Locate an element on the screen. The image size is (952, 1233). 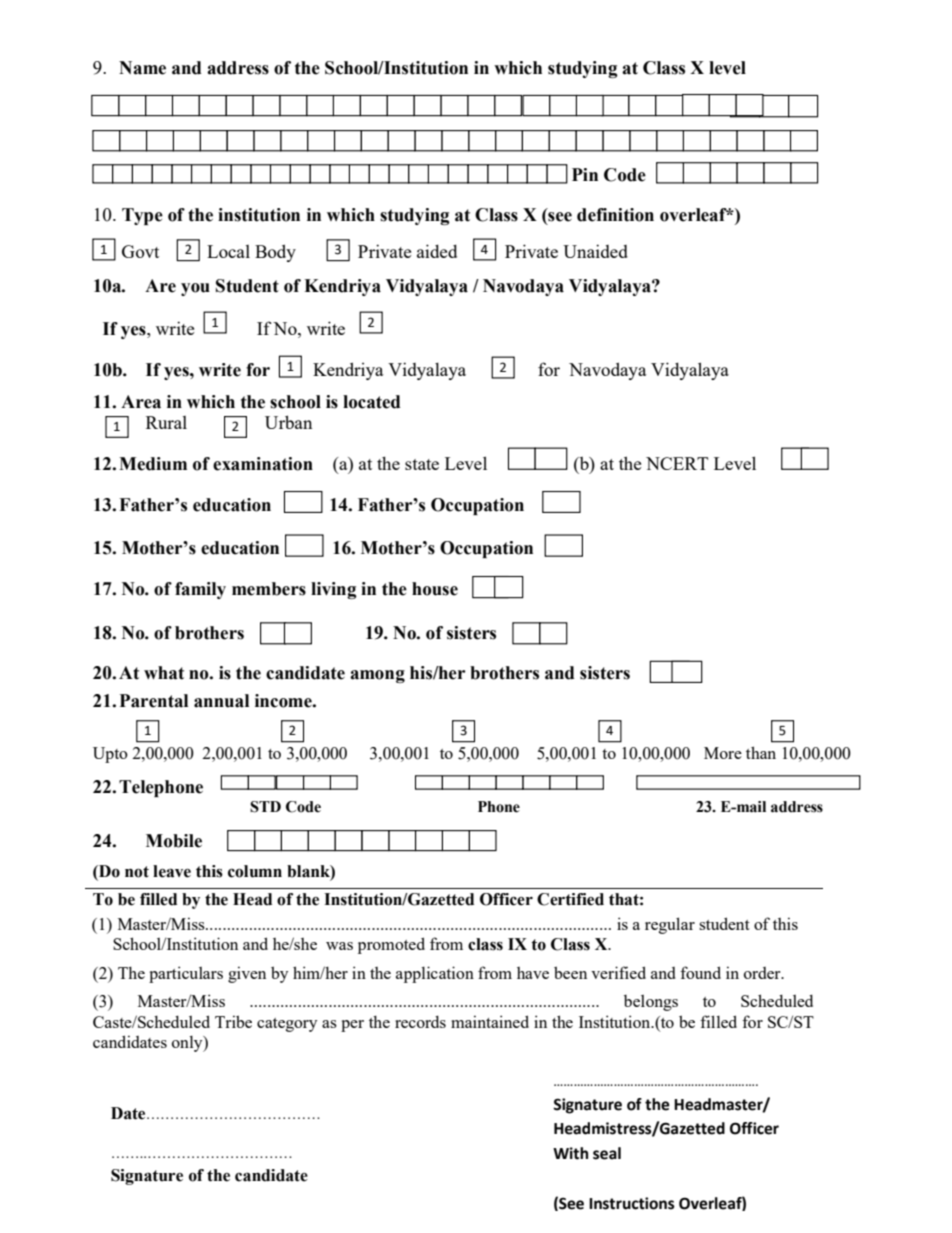
Instructions is located at coordinates (632, 1203).
